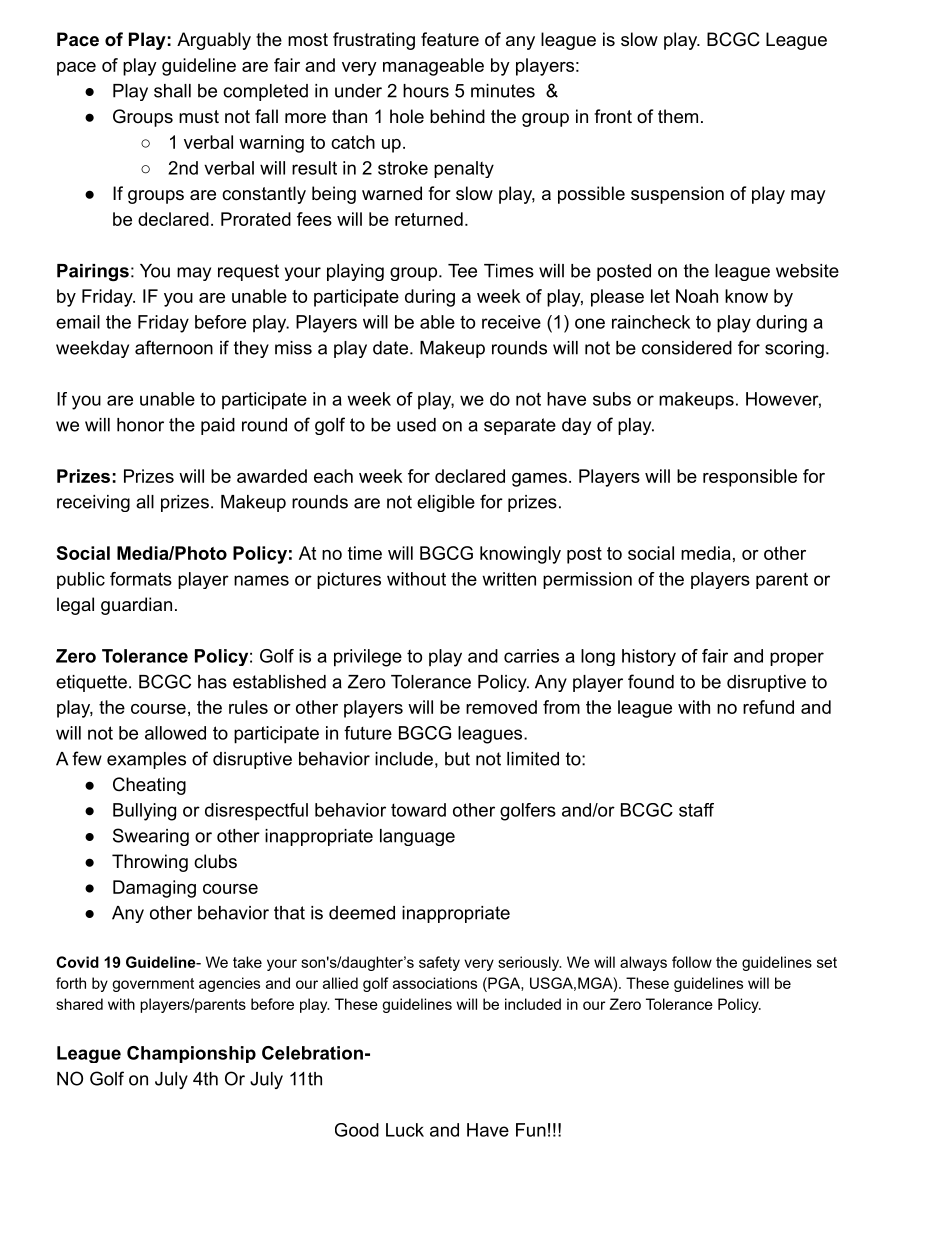 This screenshot has height=1233, width=952. Describe the element at coordinates (405, 1130) in the screenshot. I see `Luck` at that location.
